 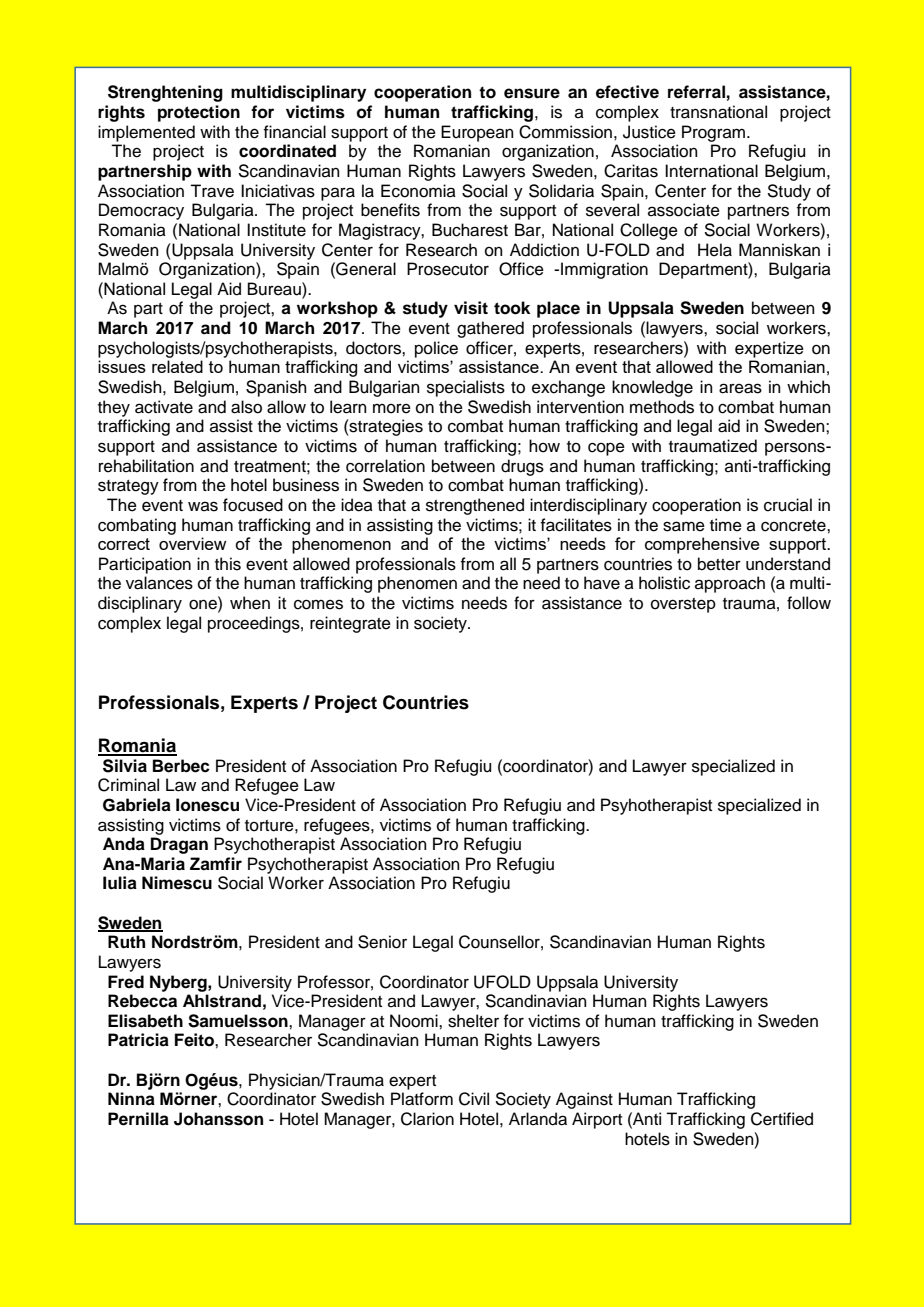 What do you see at coordinates (350, 624) in the document?
I see `reintegrate` at bounding box center [350, 624].
